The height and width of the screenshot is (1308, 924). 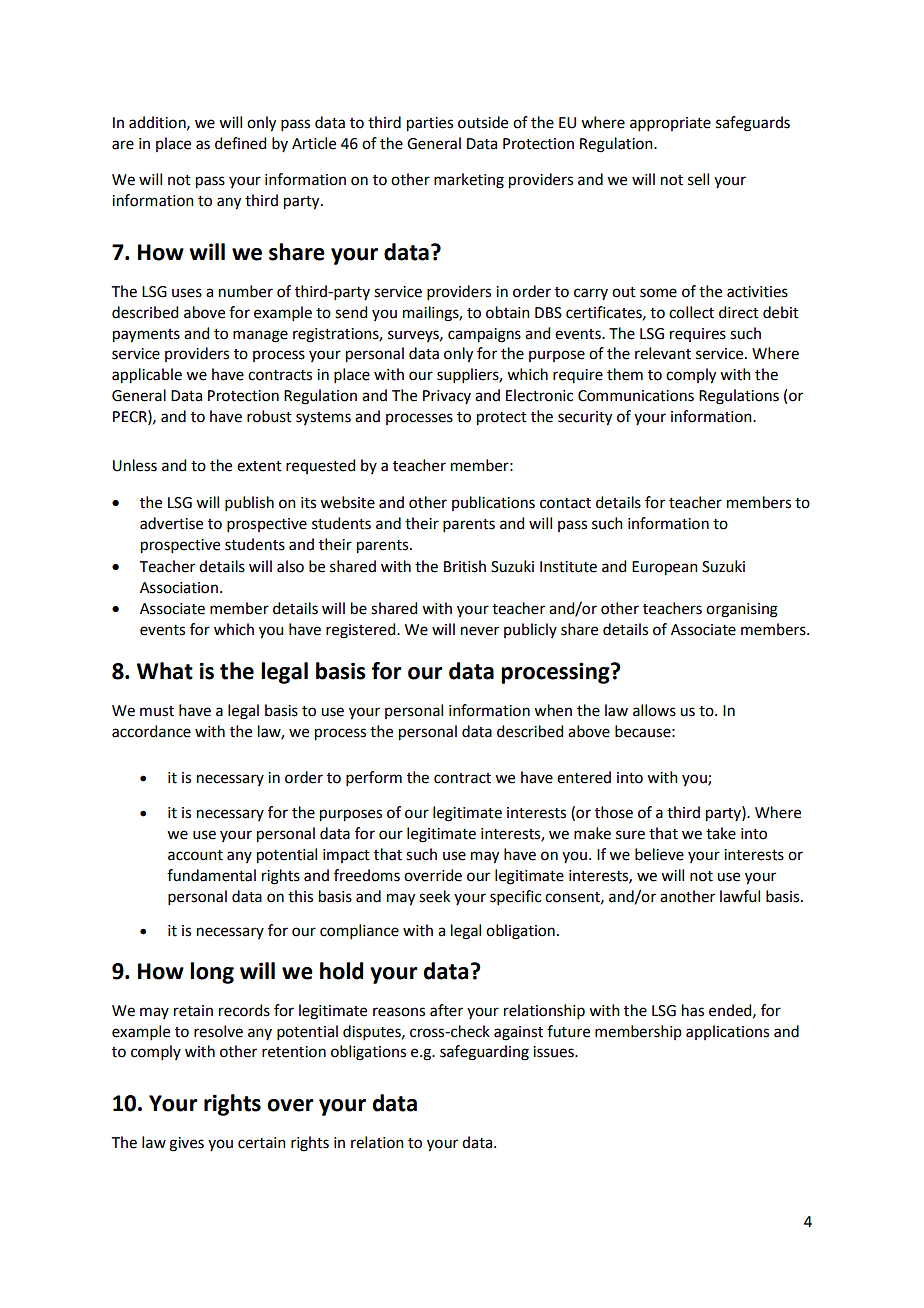 I want to click on Association, so click(x=179, y=588).
